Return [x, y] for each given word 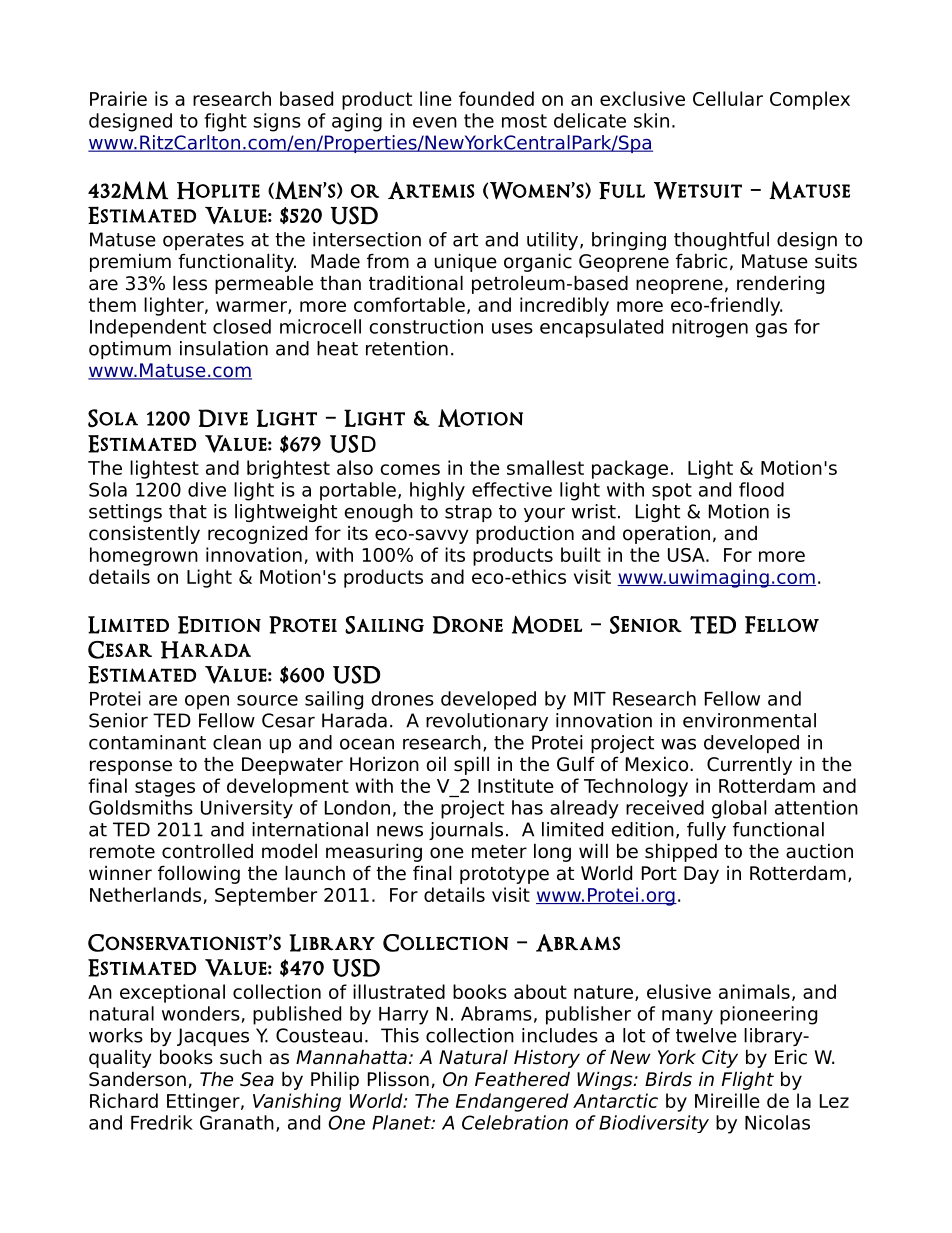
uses [512, 328]
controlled [207, 851]
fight [225, 122]
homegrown [144, 556]
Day [701, 875]
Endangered [512, 1102]
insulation [224, 348]
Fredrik [162, 1122]
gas [771, 330]
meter [499, 852]
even [435, 122]
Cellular [728, 98]
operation [666, 534]
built [581, 554]
